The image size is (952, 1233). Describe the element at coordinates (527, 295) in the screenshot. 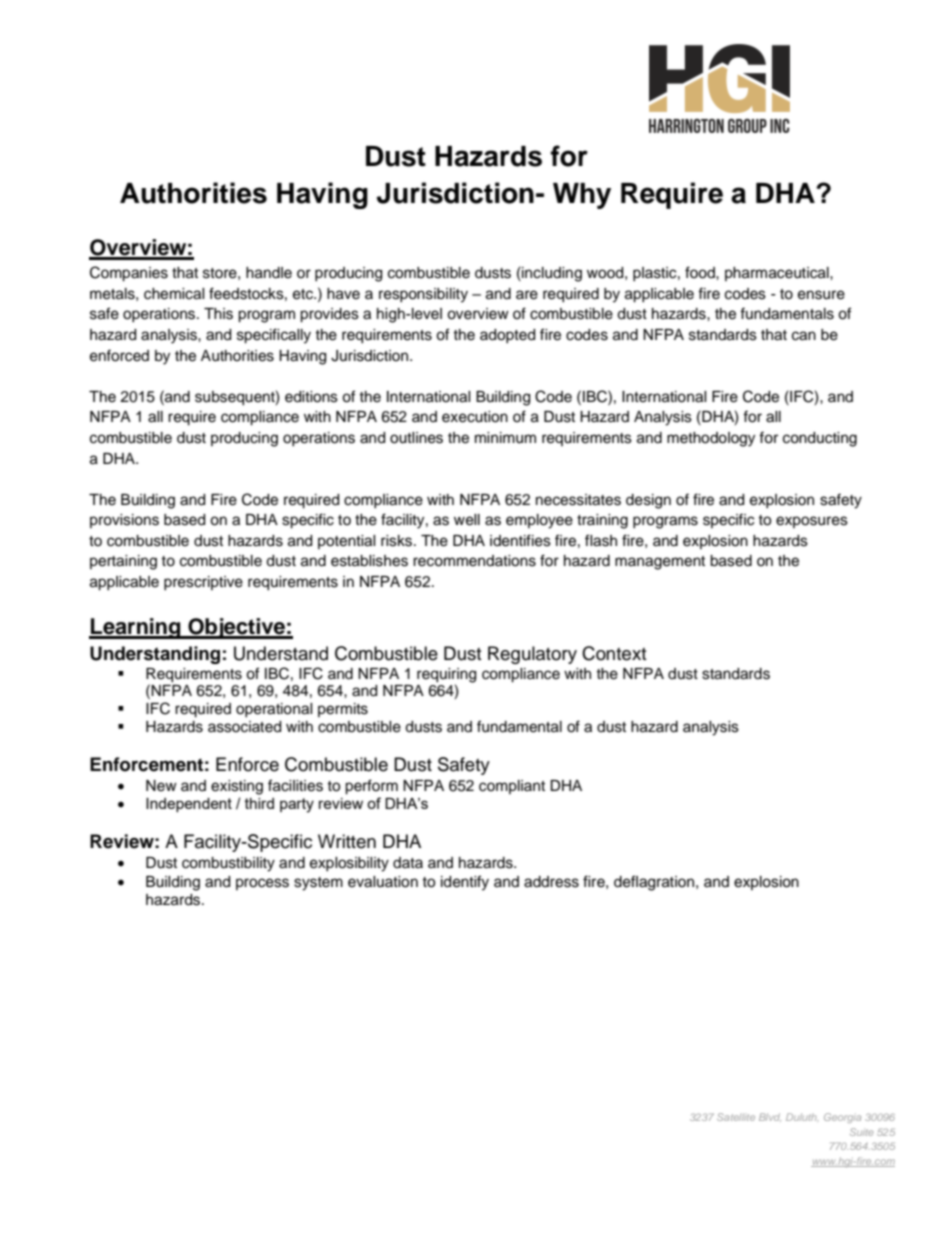

I see `are` at that location.
